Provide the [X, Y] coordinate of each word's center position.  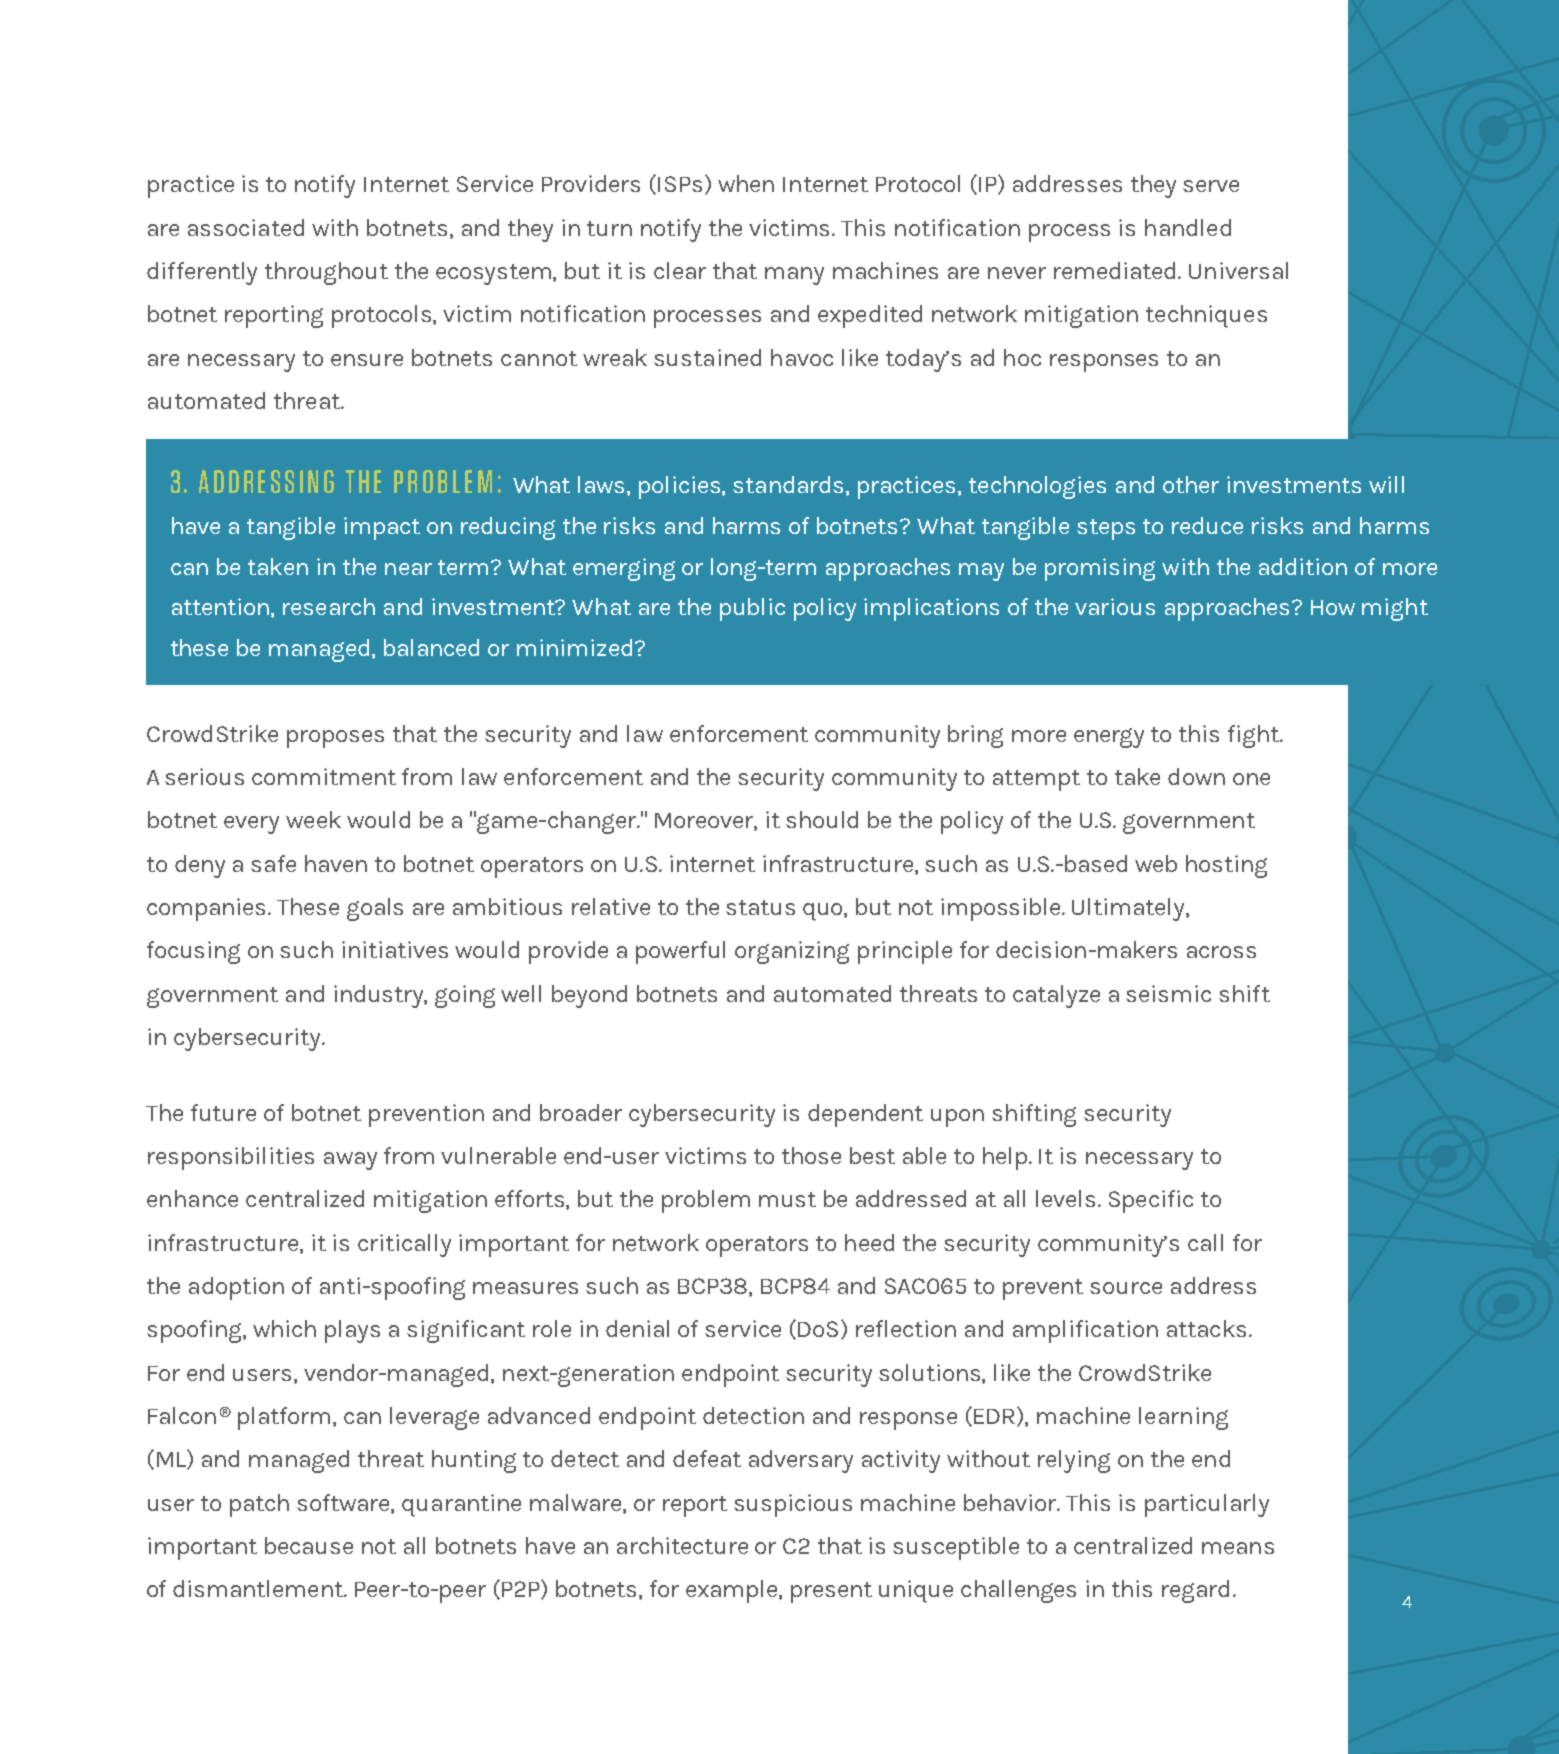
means [1238, 1548]
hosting [1226, 866]
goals [375, 909]
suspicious [793, 1505]
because [309, 1545]
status [760, 907]
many [794, 276]
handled [1188, 227]
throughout [326, 273]
